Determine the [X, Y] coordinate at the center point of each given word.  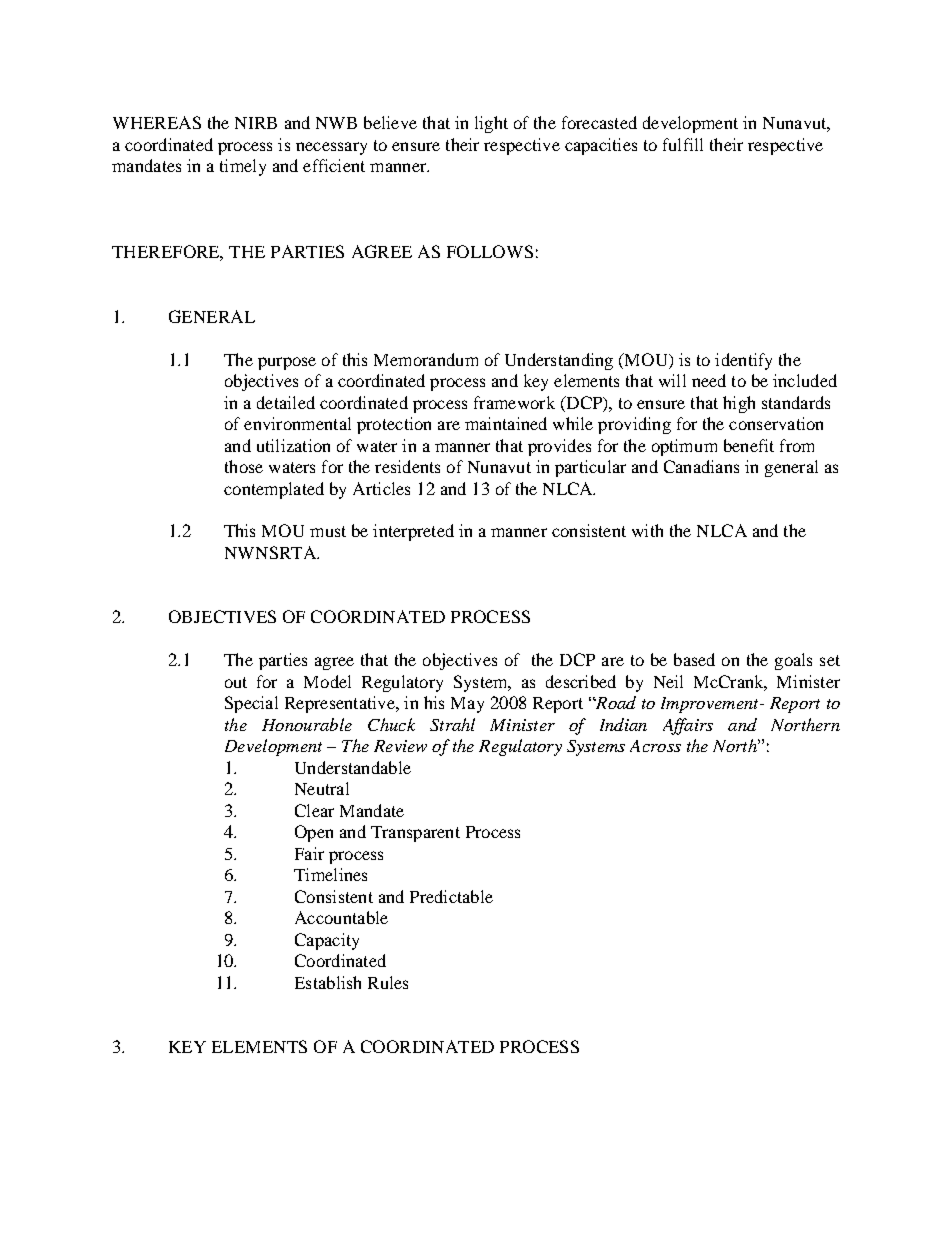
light [491, 124]
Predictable [451, 896]
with [647, 530]
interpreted [413, 532]
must [328, 531]
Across [655, 746]
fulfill [683, 144]
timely [243, 167]
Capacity [327, 941]
